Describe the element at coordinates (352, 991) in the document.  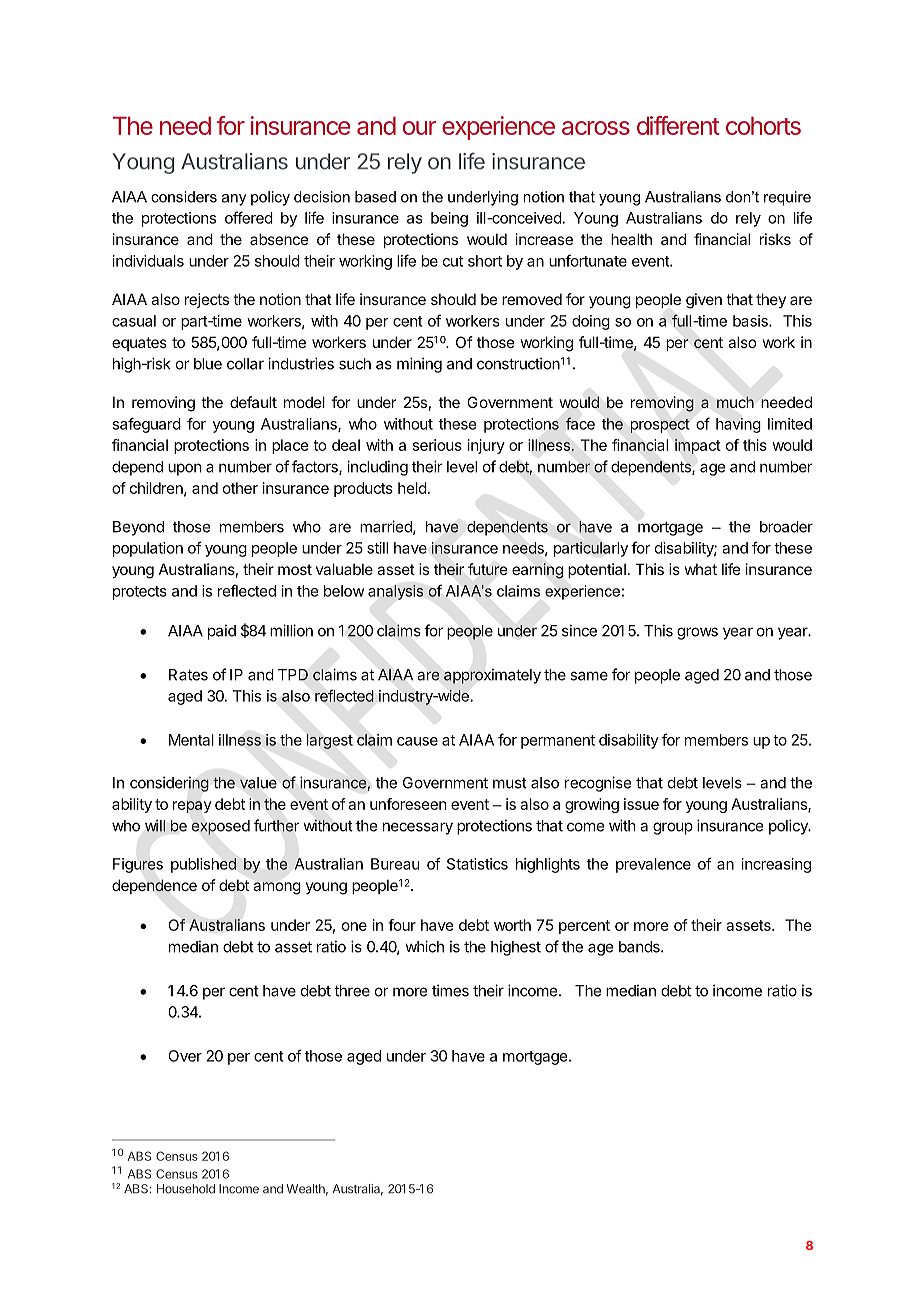
I see `three` at that location.
